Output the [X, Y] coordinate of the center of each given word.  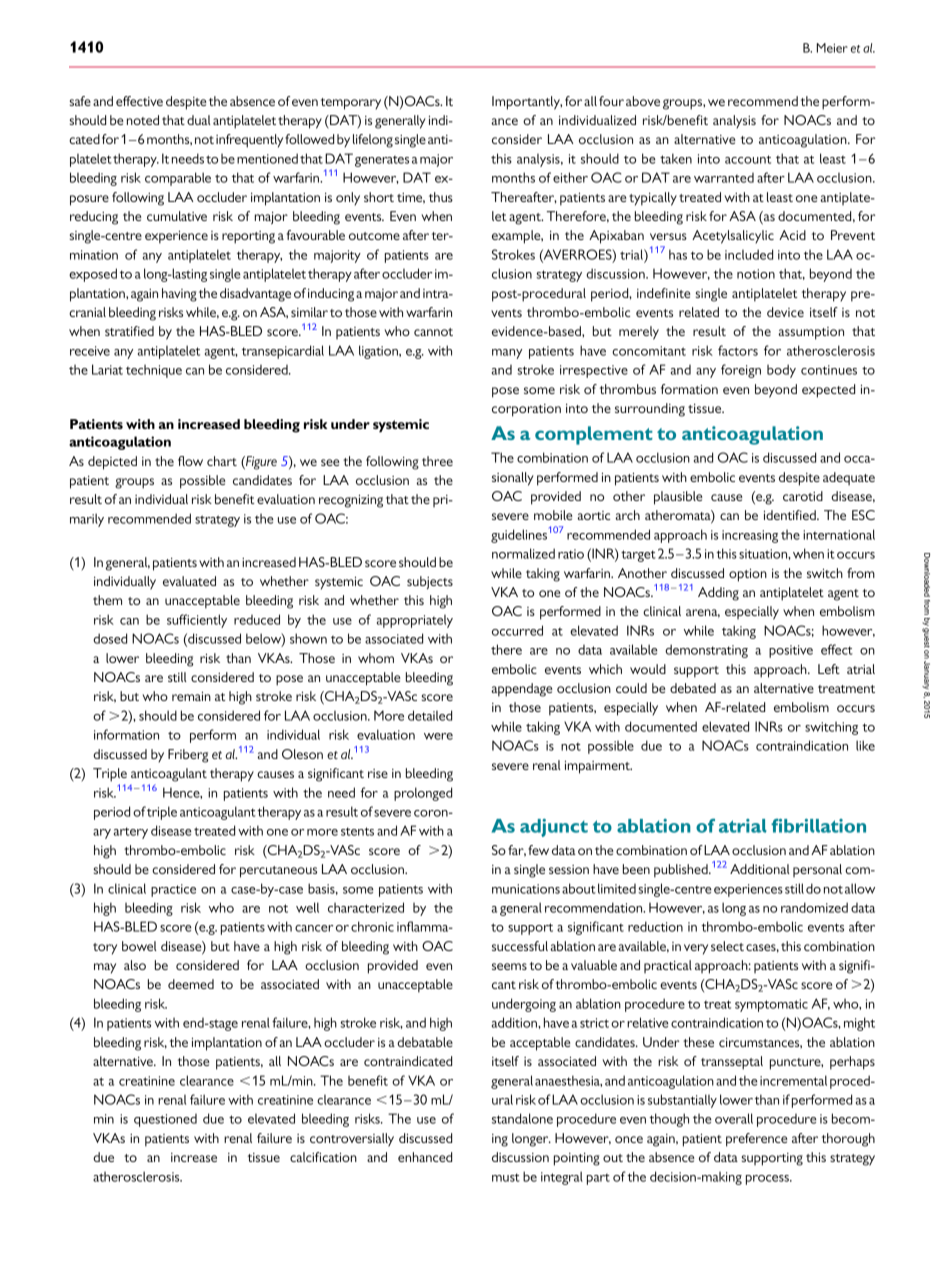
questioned [165, 1120]
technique [154, 371]
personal [817, 870]
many [507, 354]
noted [143, 120]
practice [173, 890]
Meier [832, 48]
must [506, 1177]
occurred [517, 630]
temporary [351, 104]
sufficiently [197, 621]
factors [738, 350]
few [538, 850]
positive [791, 651]
